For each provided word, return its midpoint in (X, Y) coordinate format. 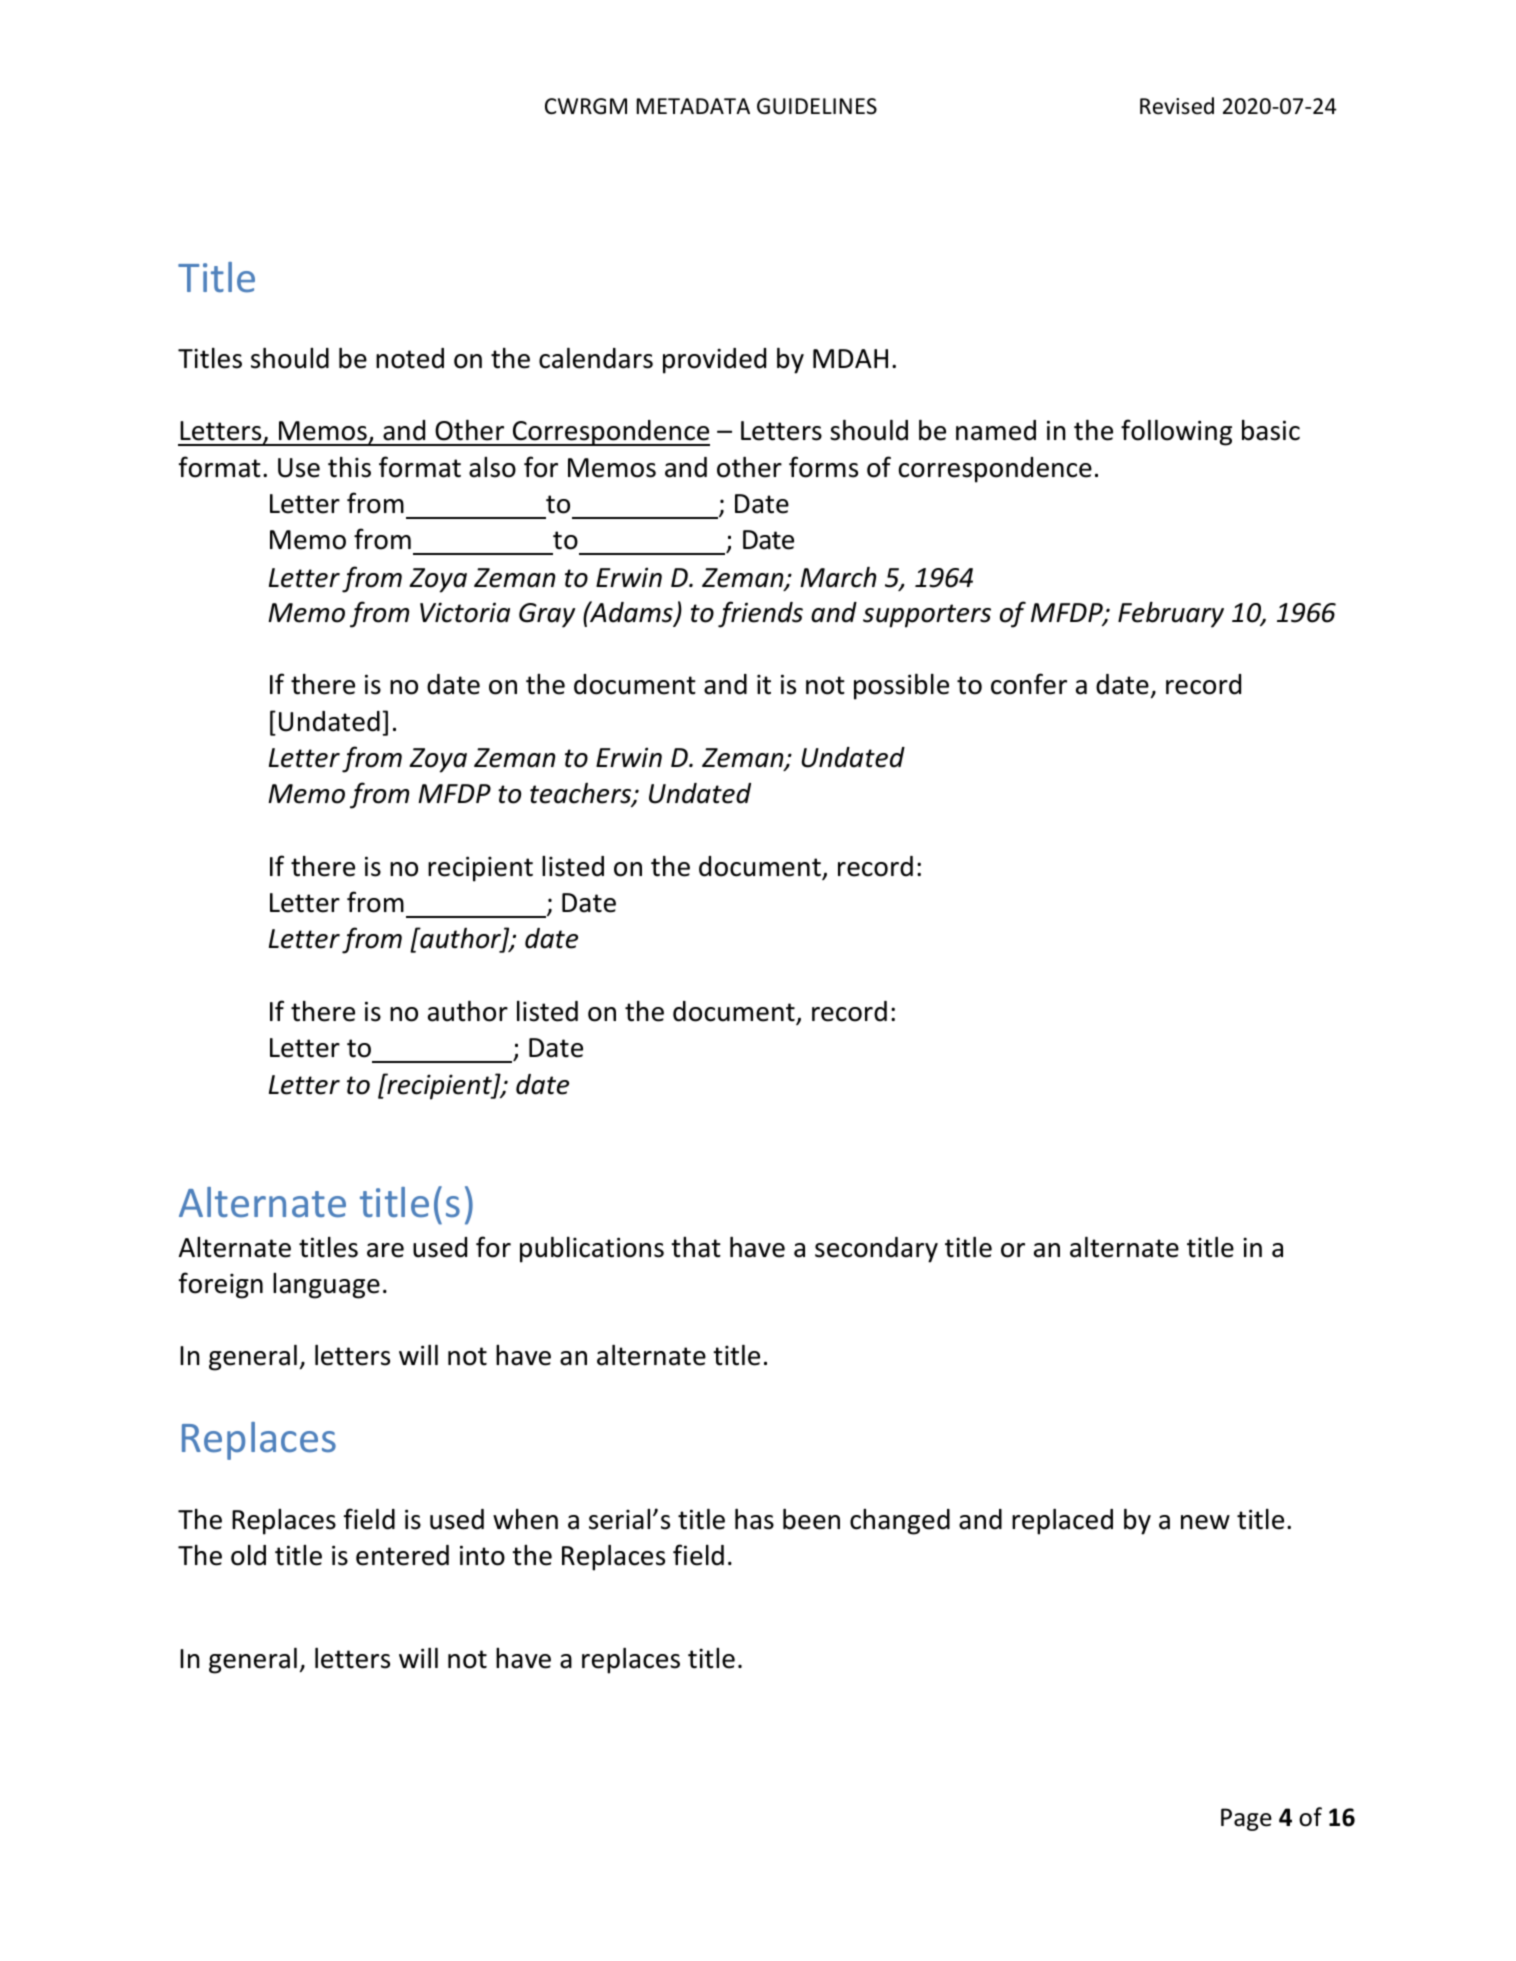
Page (1246, 1819)
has (754, 1519)
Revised (1177, 106)
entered (402, 1555)
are (385, 1250)
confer (1029, 684)
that (696, 1247)
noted (410, 358)
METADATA (693, 106)
